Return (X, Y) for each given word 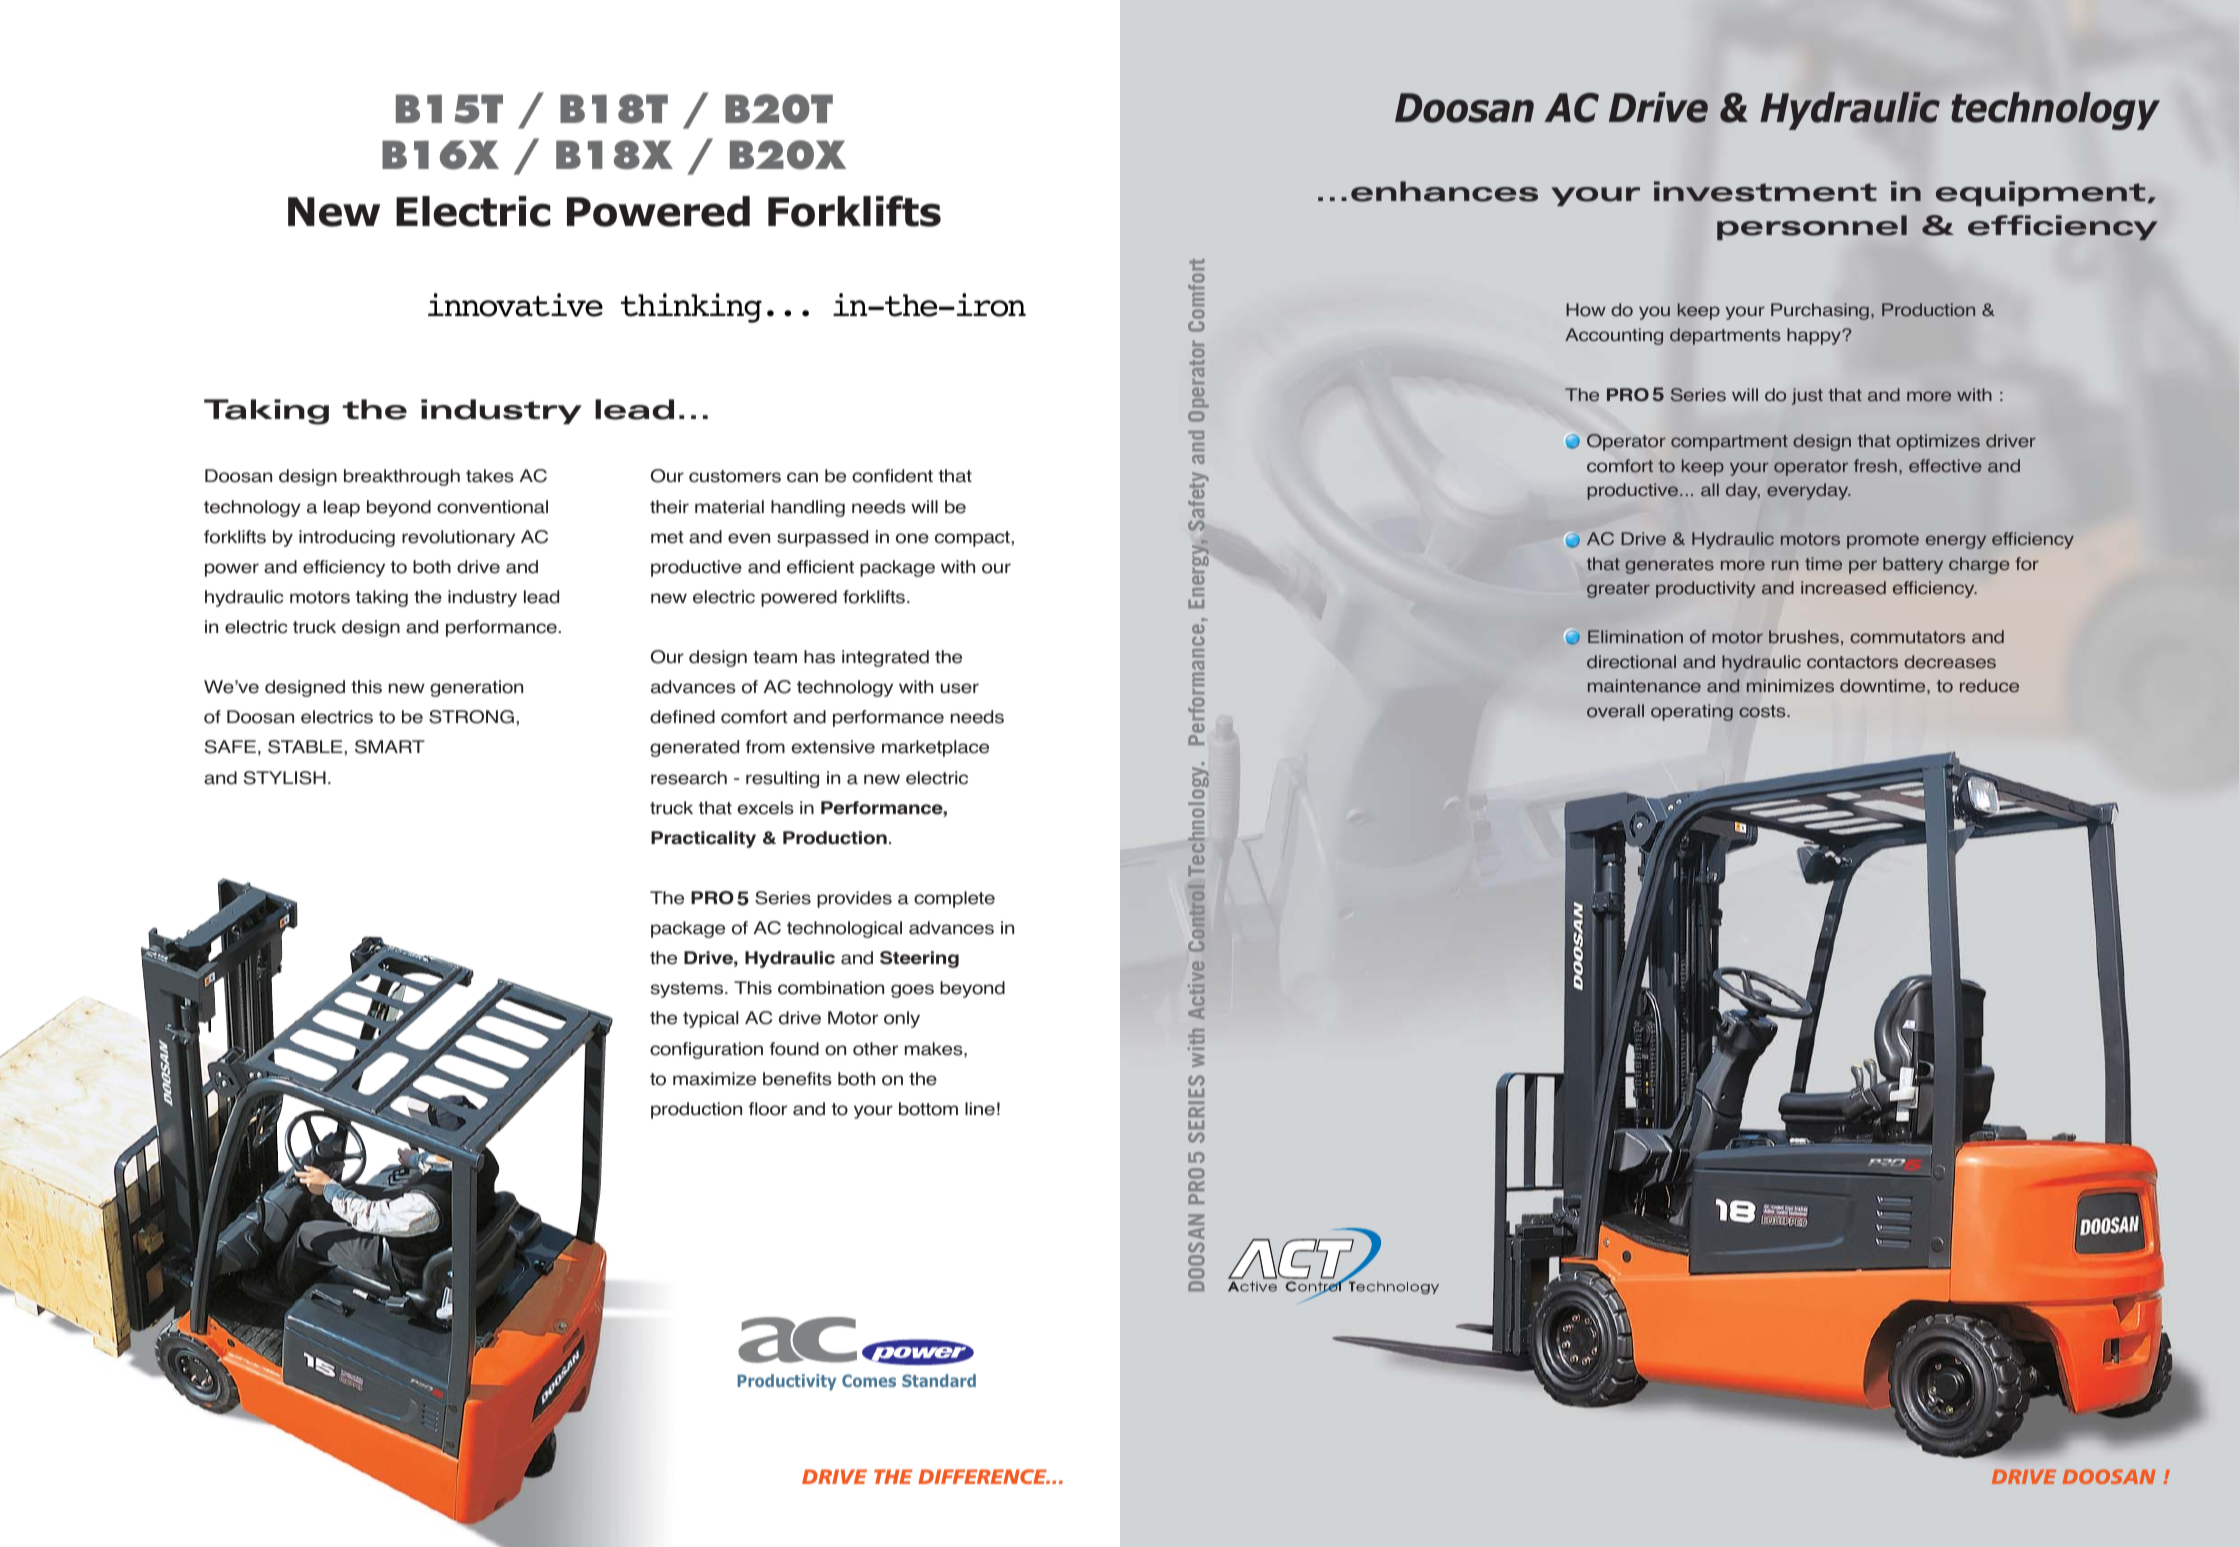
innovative (515, 305)
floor (767, 1109)
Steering (919, 959)
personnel (1812, 227)
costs (1763, 711)
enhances (1444, 191)
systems (688, 990)
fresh (1875, 466)
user (960, 688)
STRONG (471, 717)
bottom (928, 1109)
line (980, 1109)
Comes (869, 1380)
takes (490, 476)
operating (1692, 712)
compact (973, 539)
